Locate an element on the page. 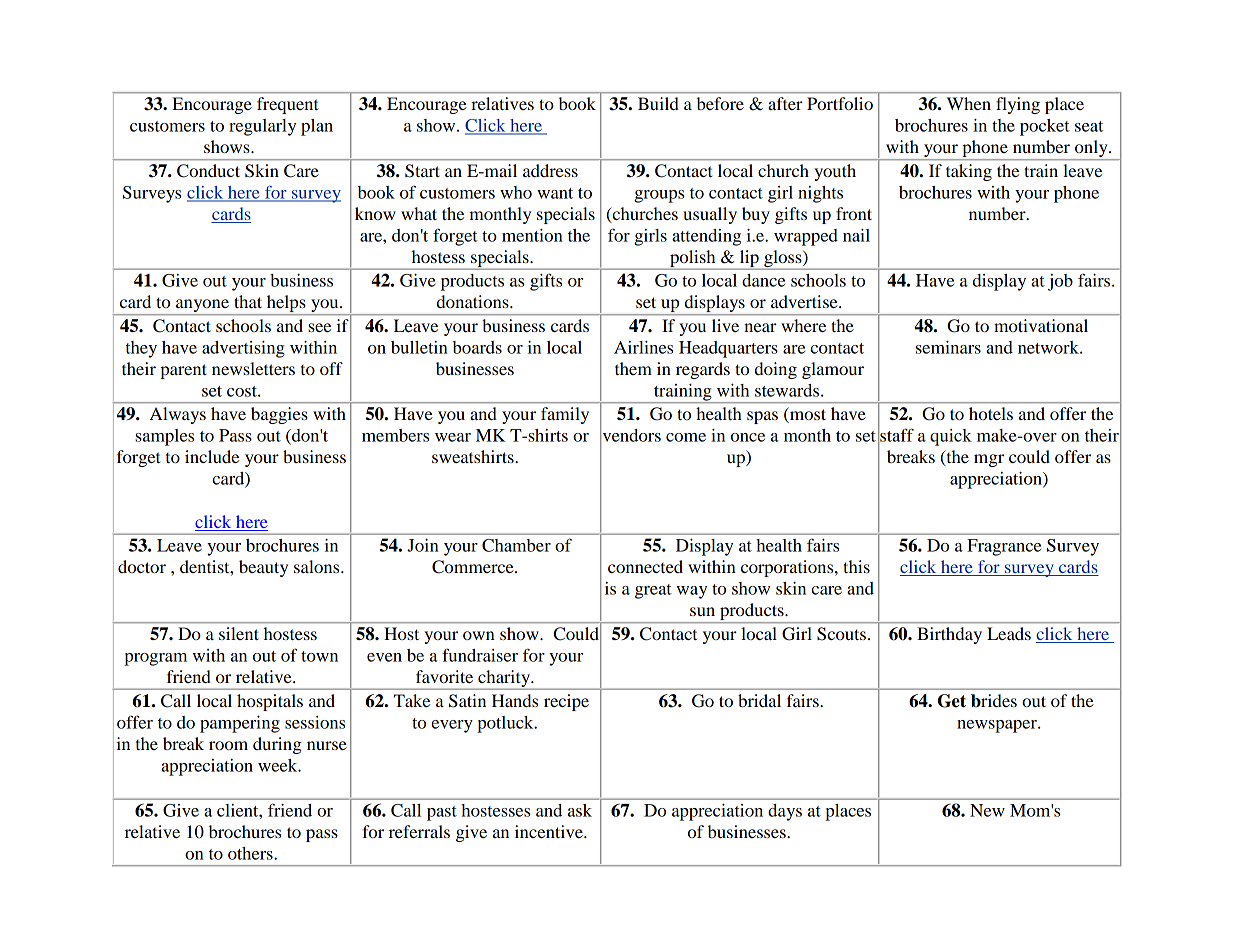 The image size is (1233, 952). Build is located at coordinates (658, 103).
